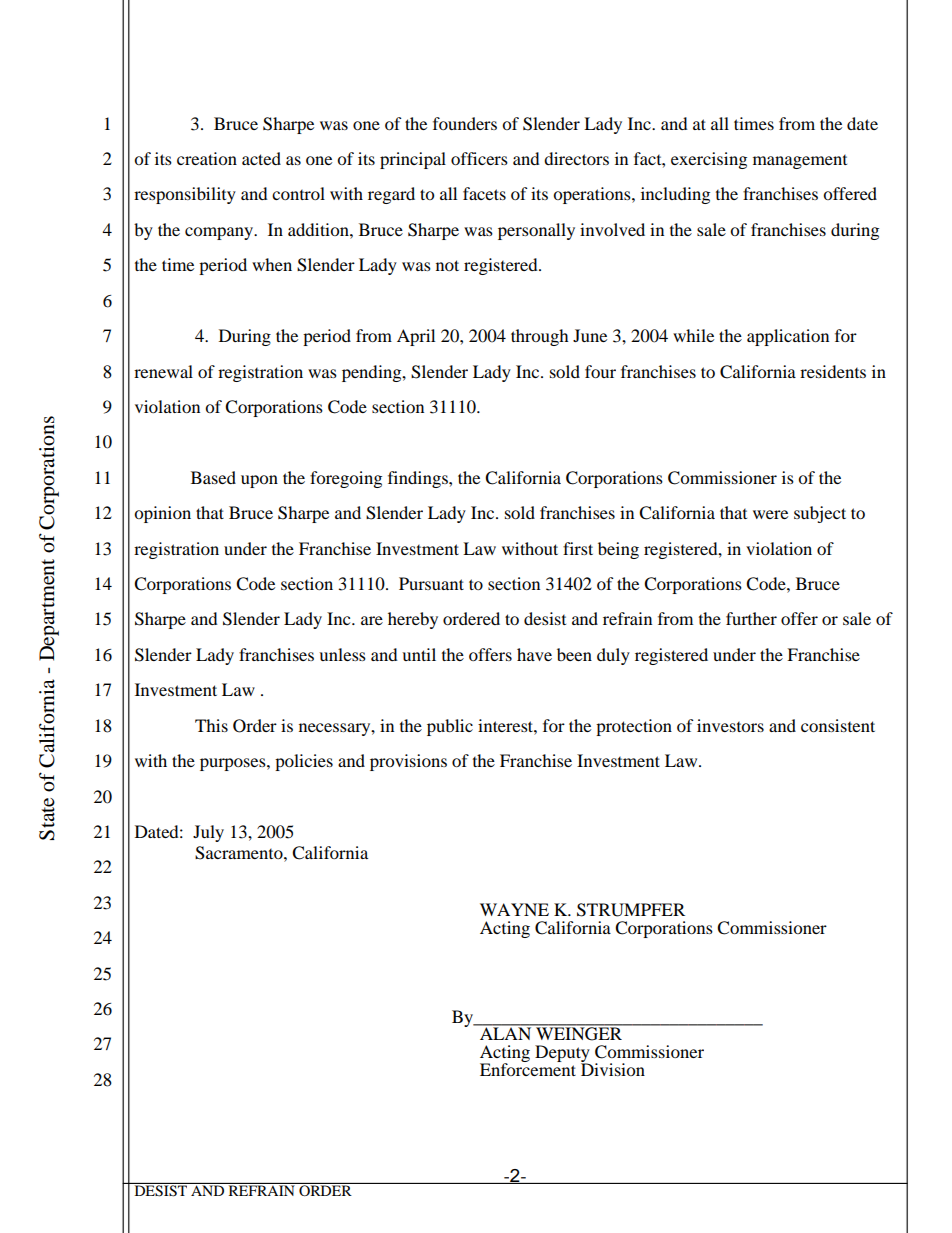 The image size is (952, 1233). I want to click on WAYNE, so click(514, 909).
